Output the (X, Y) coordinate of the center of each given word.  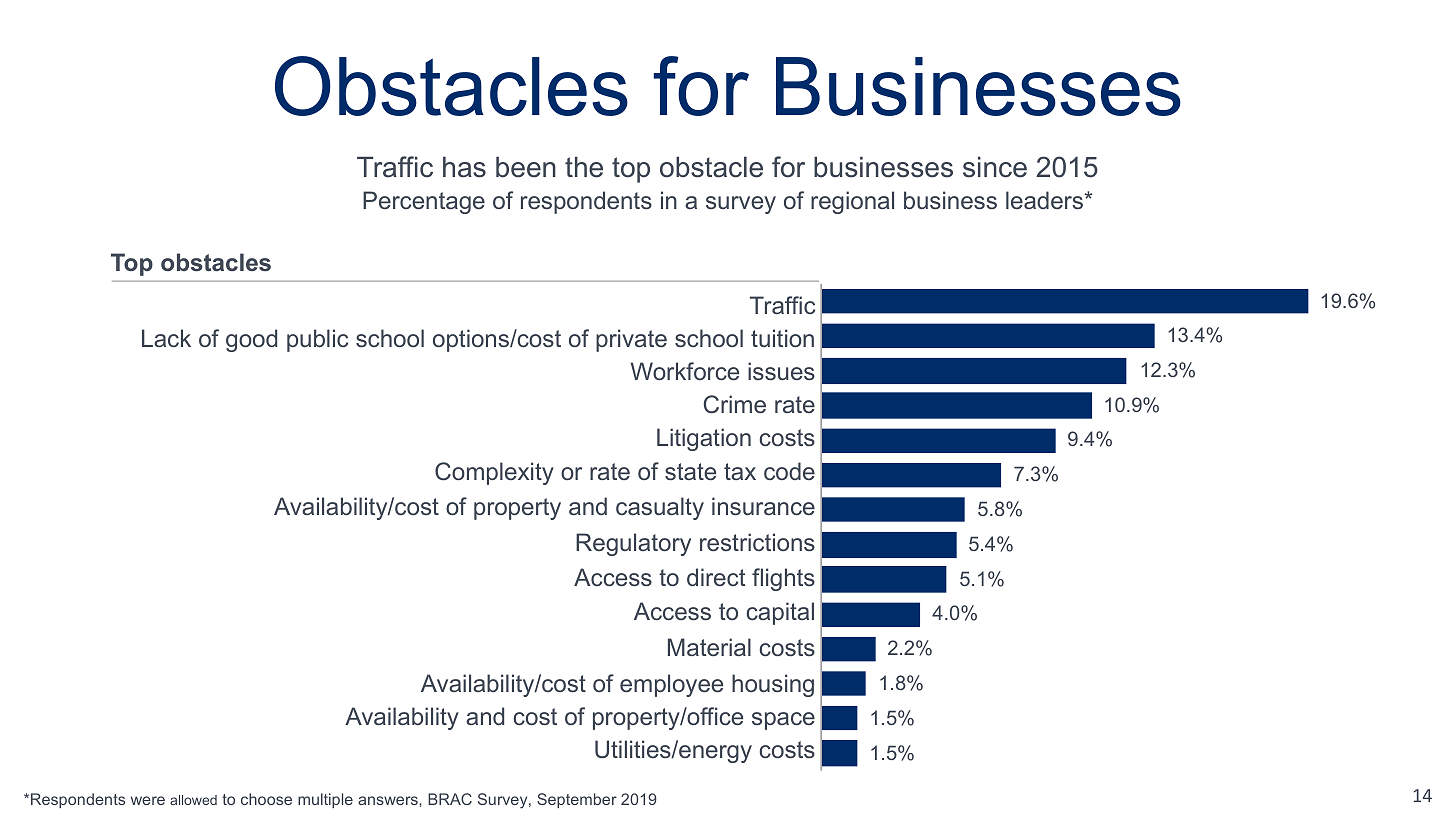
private (631, 340)
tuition (782, 338)
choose (266, 799)
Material (709, 647)
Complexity (494, 473)
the (584, 167)
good (251, 340)
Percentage (424, 202)
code (789, 471)
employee (671, 685)
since (995, 167)
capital (780, 613)
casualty (660, 508)
